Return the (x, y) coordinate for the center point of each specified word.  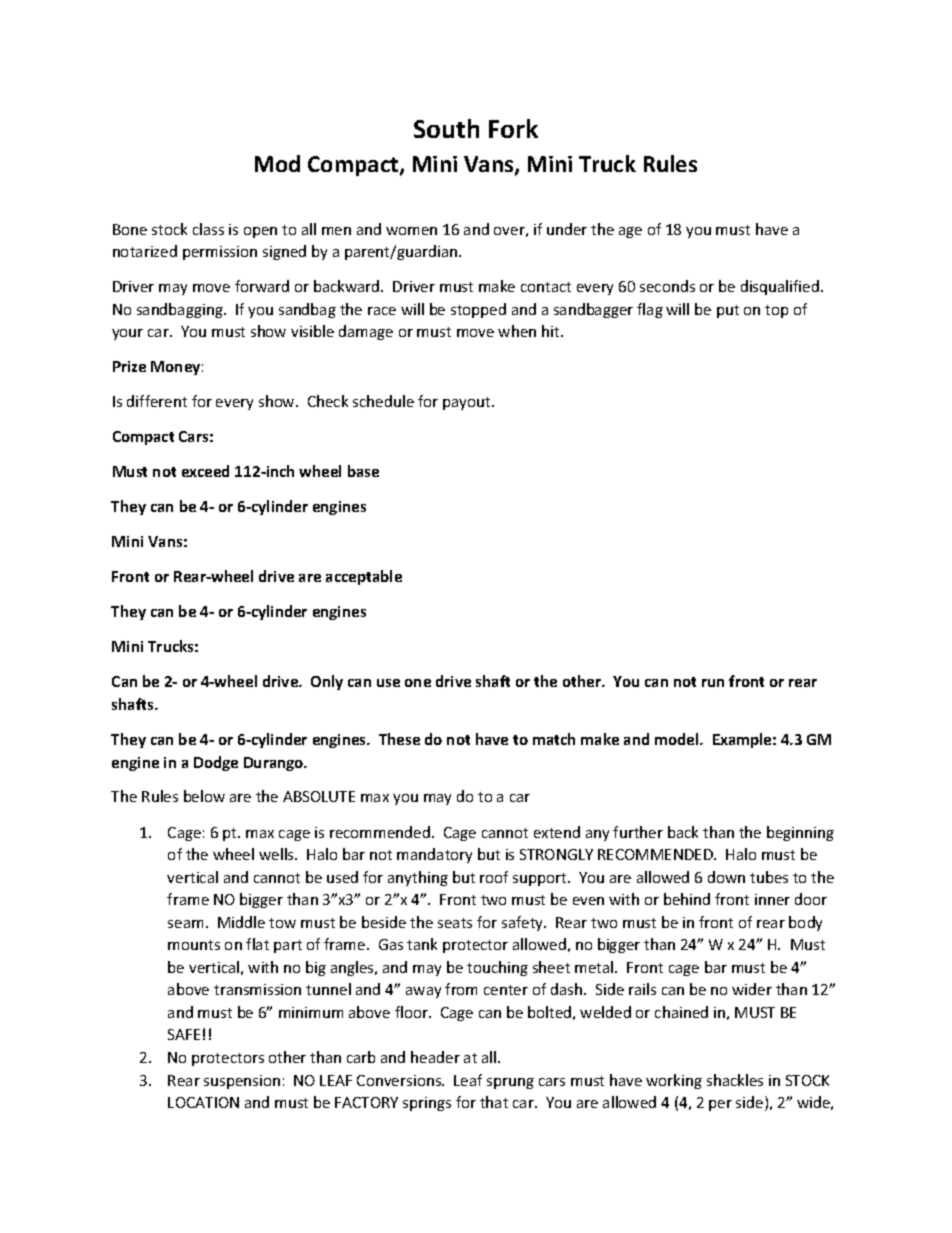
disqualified (781, 287)
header (435, 1057)
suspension (242, 1082)
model (678, 739)
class (208, 229)
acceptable (364, 577)
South (446, 128)
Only (327, 682)
